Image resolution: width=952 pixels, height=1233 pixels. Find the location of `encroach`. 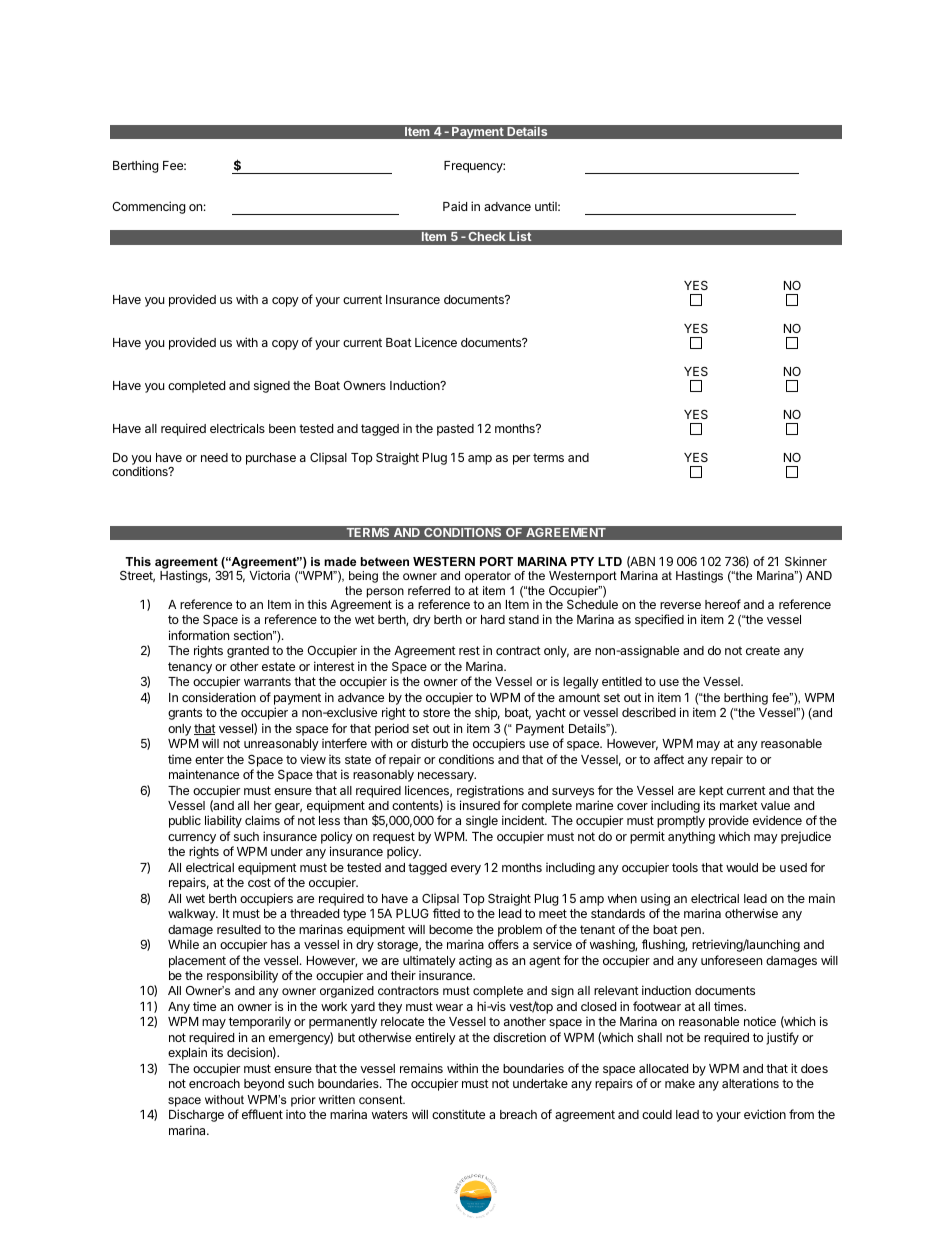

encroach is located at coordinates (214, 1083).
